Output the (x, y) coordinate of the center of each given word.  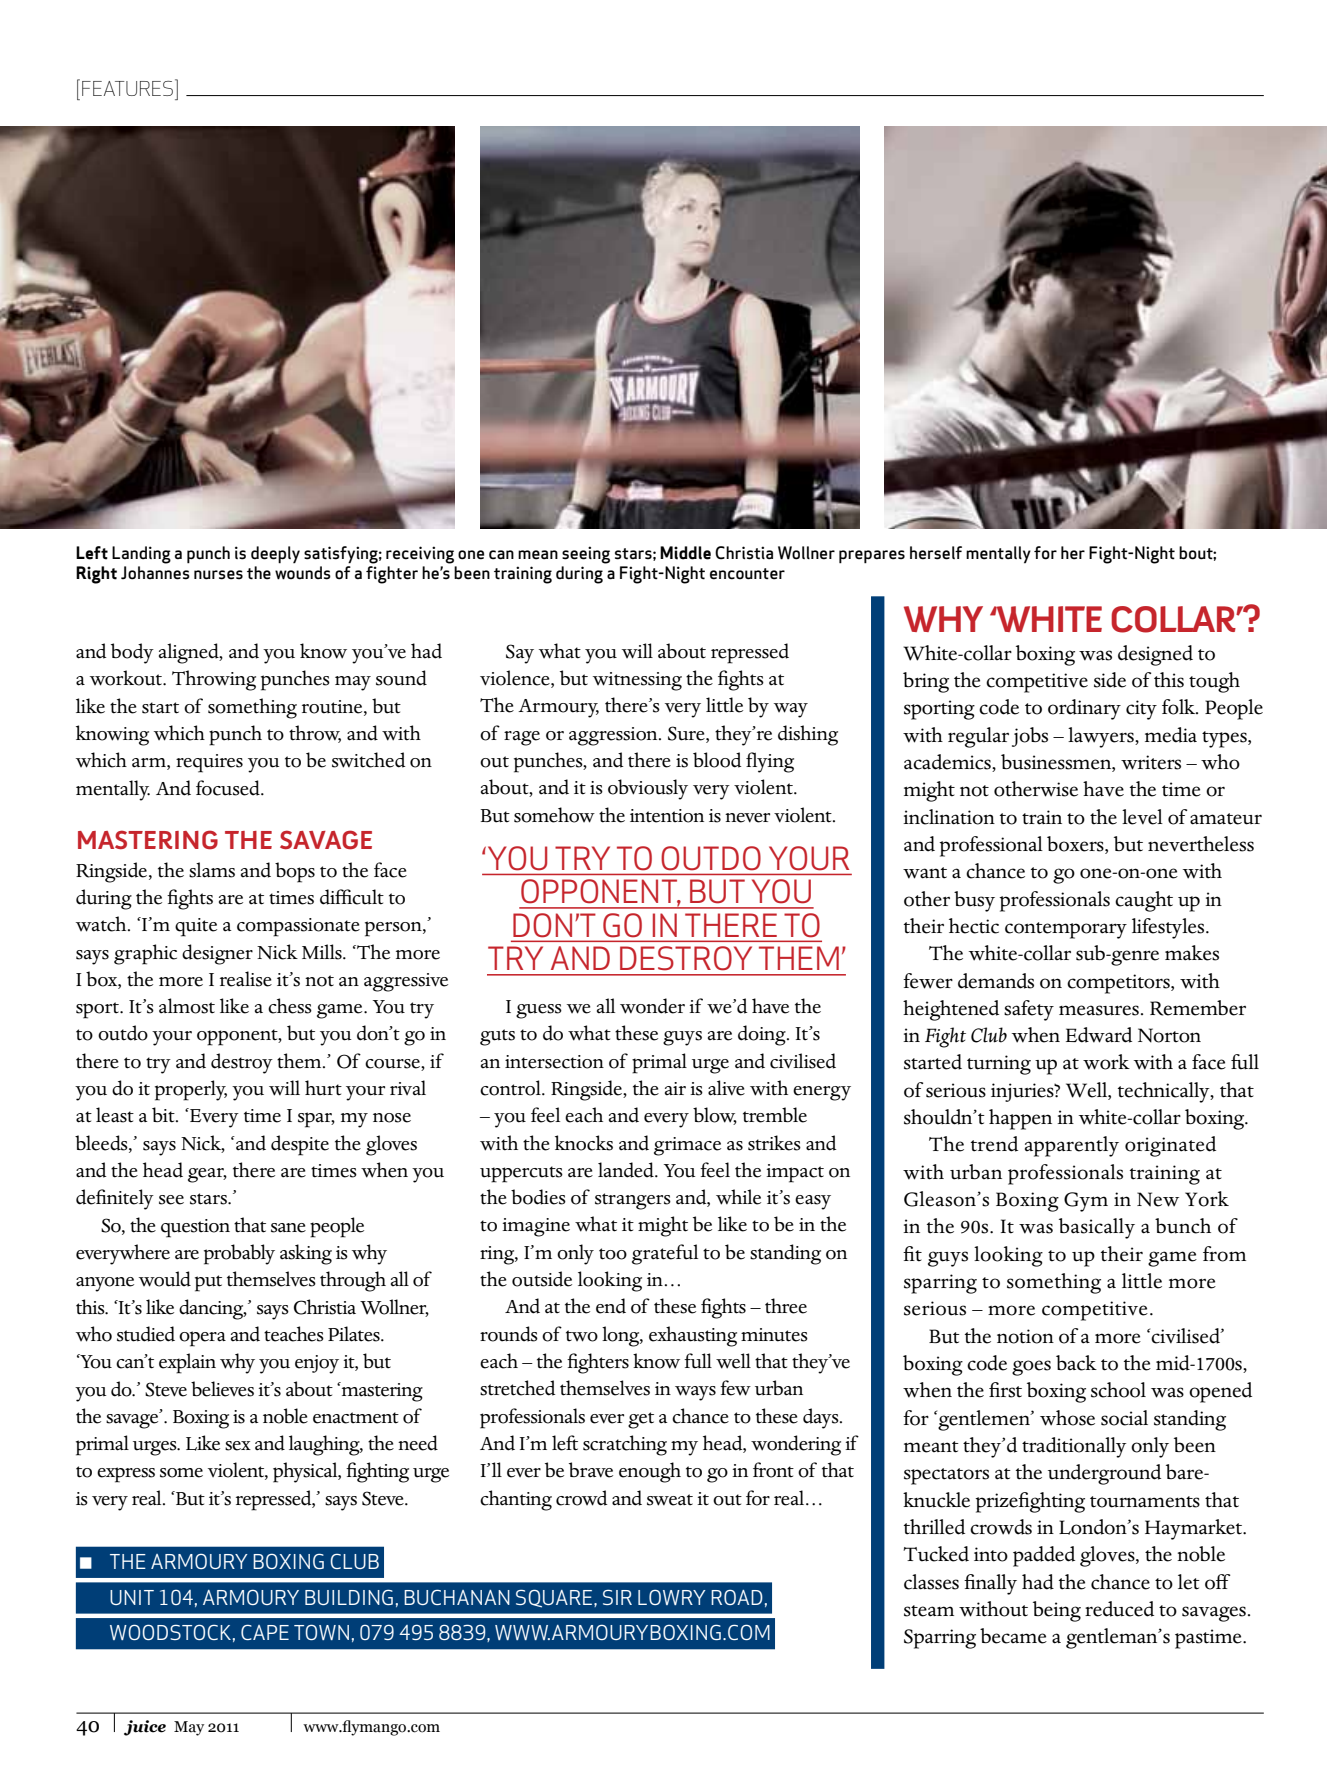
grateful (665, 1254)
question (195, 1228)
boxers (1076, 845)
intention (667, 816)
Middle (685, 553)
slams (212, 870)
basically (1097, 1228)
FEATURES (127, 88)
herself (936, 553)
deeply (275, 555)
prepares (872, 557)
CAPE (265, 1632)
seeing (586, 555)
